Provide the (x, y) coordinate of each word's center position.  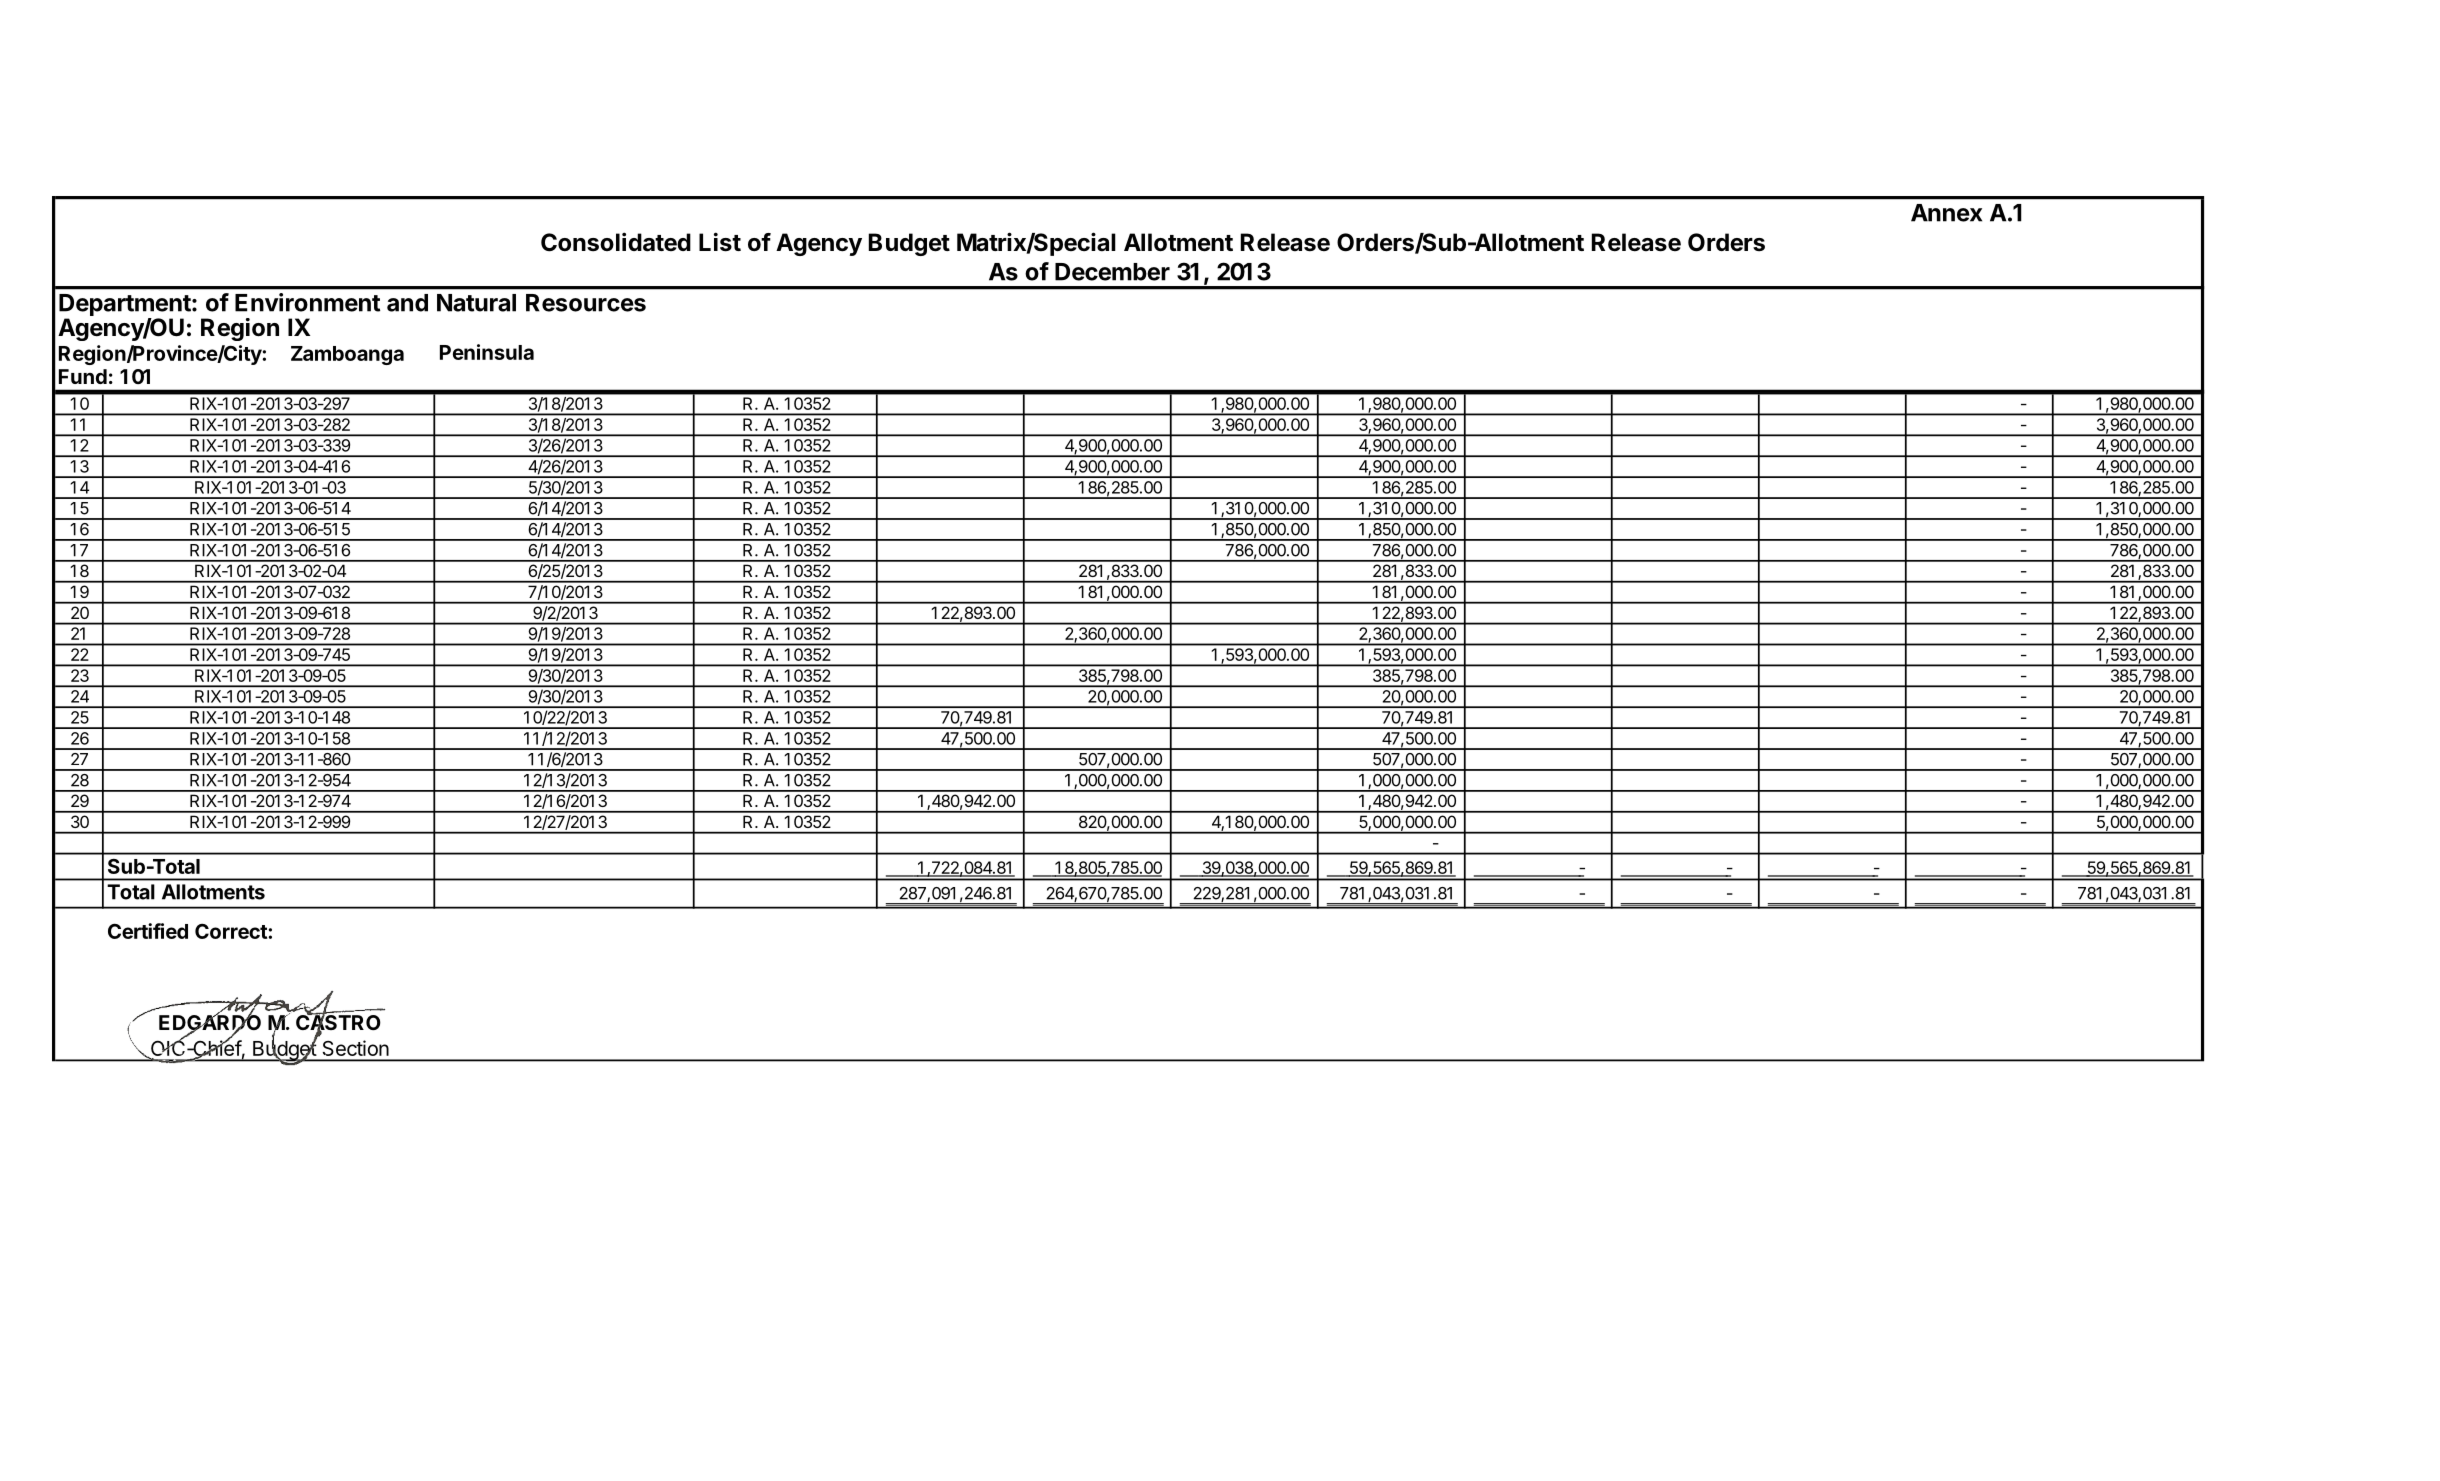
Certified (148, 931)
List (720, 242)
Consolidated (616, 242)
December (1112, 272)
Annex (1946, 213)
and (407, 303)
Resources (586, 303)
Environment (307, 302)
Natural (476, 303)
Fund (83, 376)
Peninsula (487, 352)
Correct (232, 931)
